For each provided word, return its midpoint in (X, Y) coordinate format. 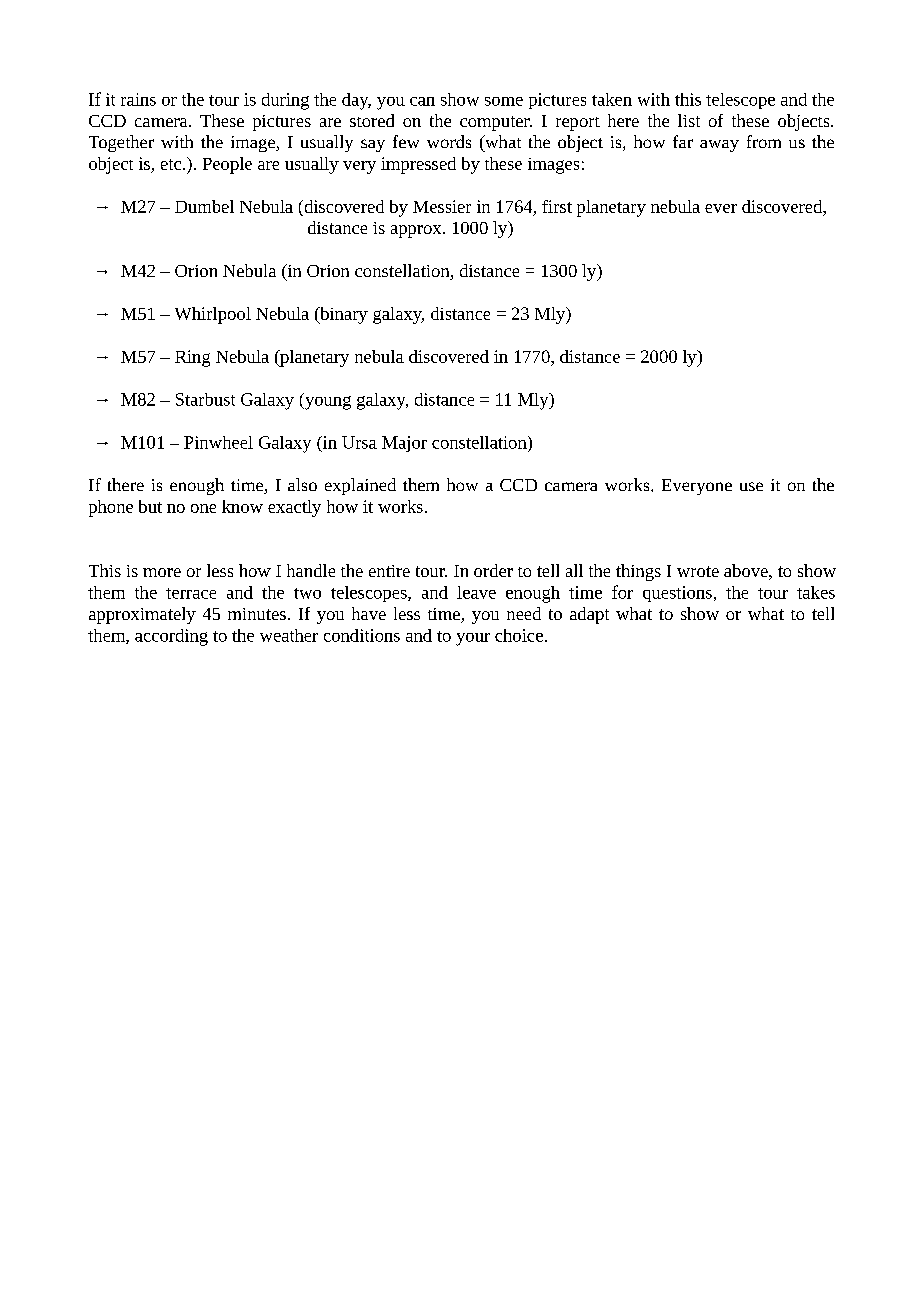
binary (343, 315)
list (689, 120)
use (751, 486)
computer (496, 123)
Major (404, 444)
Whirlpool (213, 315)
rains (138, 99)
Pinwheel (218, 442)
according (171, 637)
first (557, 206)
